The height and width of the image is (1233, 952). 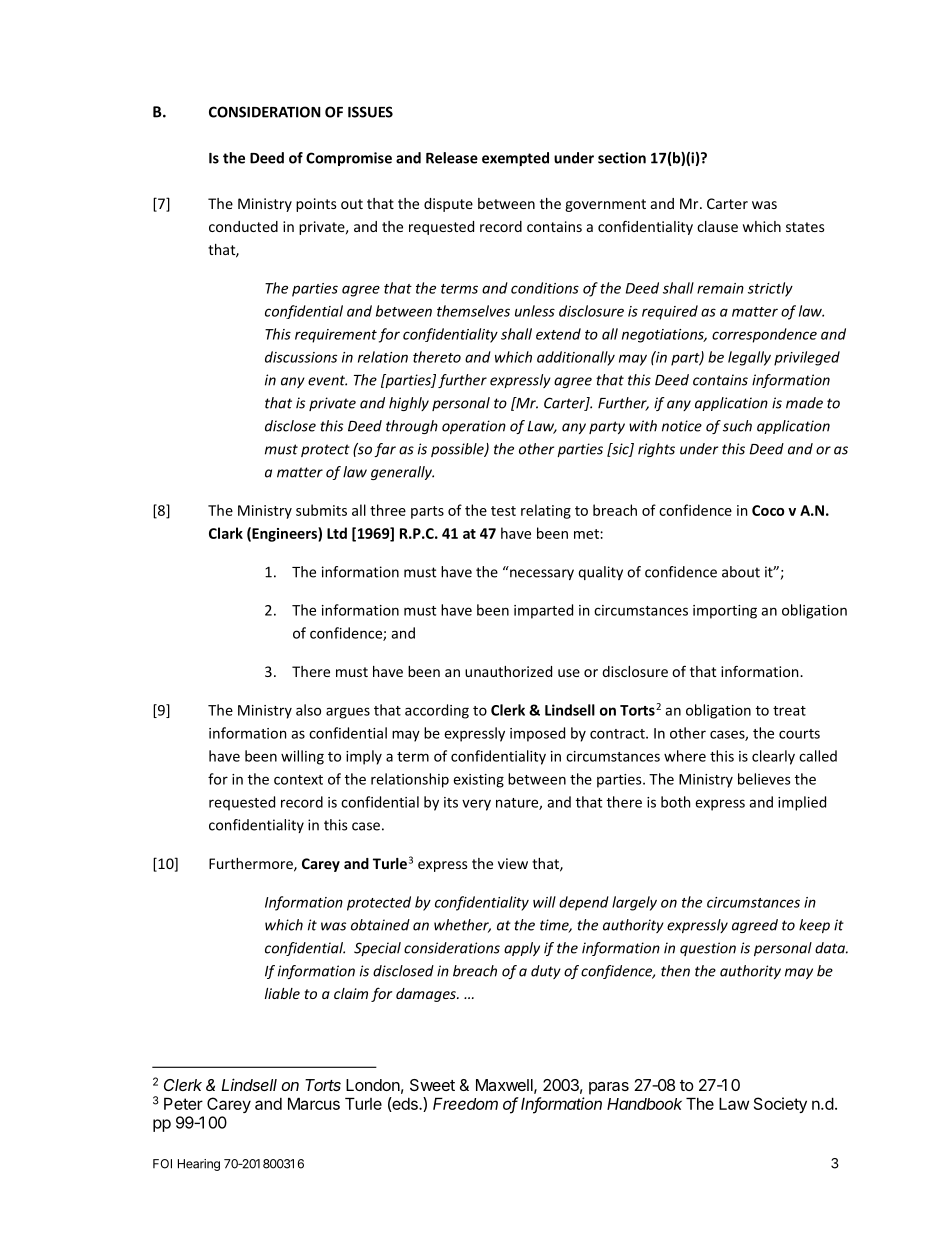 I want to click on discussions, so click(x=301, y=357).
